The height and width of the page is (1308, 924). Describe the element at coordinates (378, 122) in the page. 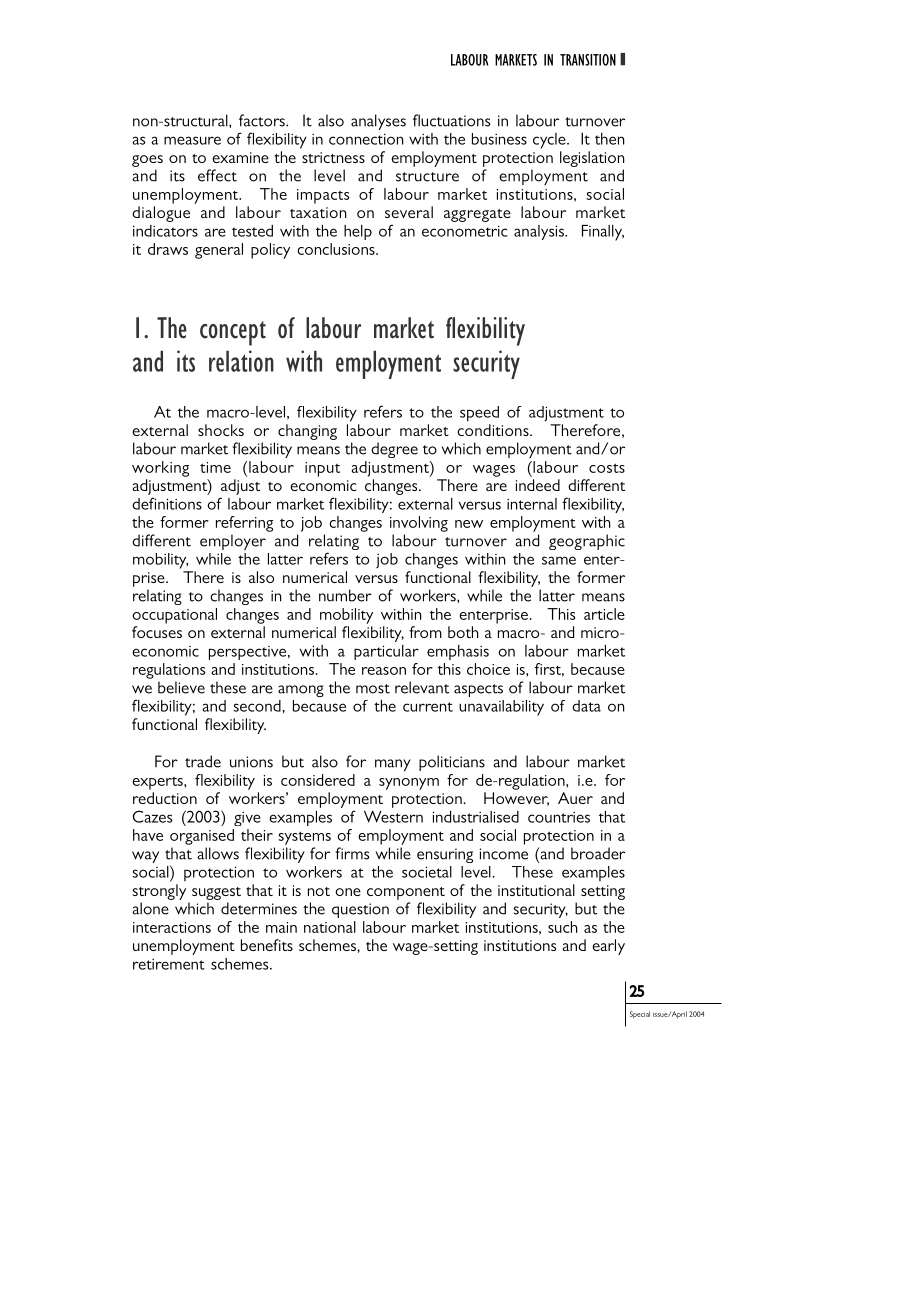

I see `analyses` at that location.
